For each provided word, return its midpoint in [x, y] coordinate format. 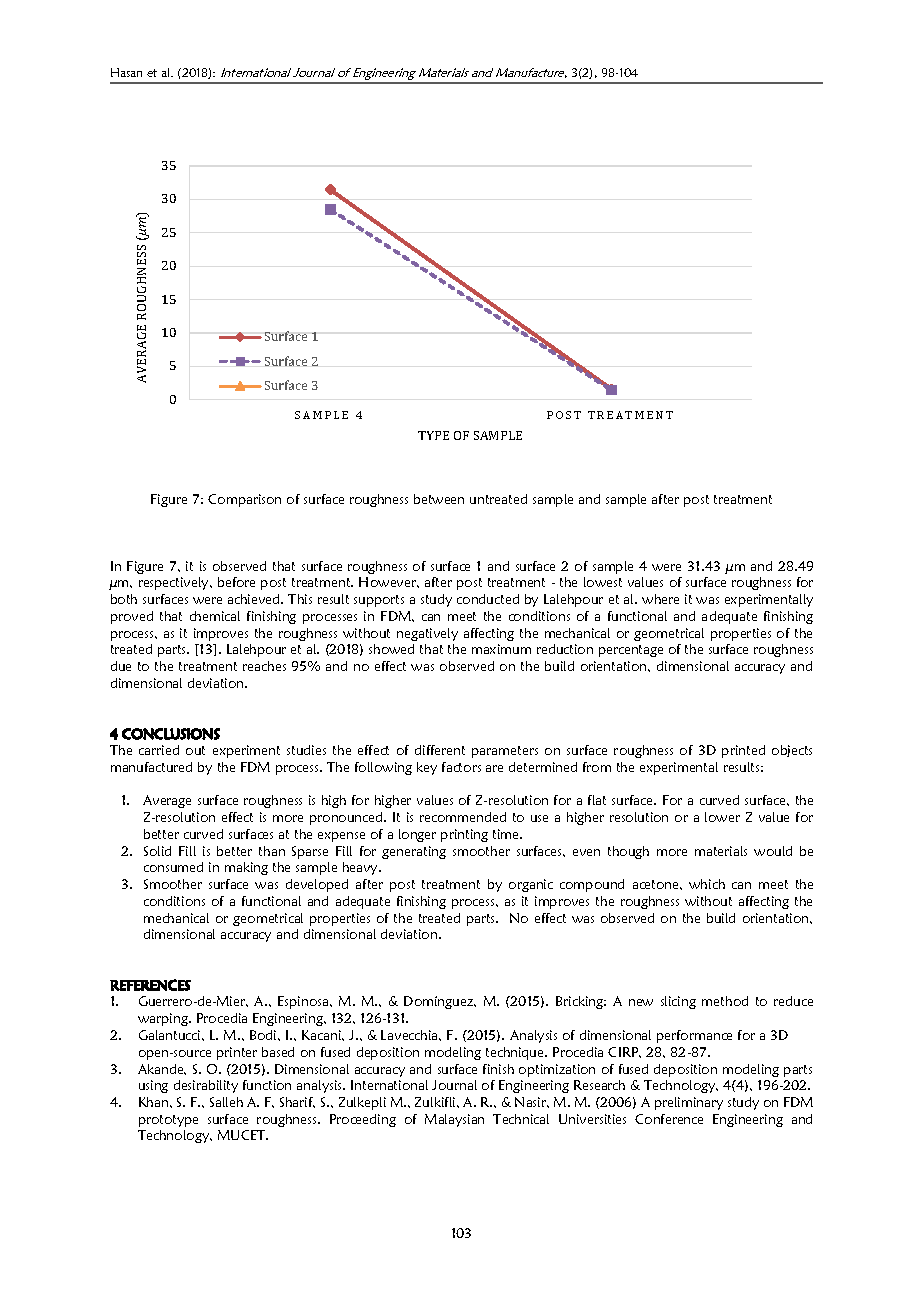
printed [743, 751]
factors [461, 767]
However [389, 582]
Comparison [244, 500]
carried [159, 750]
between [439, 499]
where [660, 599]
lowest [603, 582]
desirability [206, 1086]
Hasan [126, 72]
